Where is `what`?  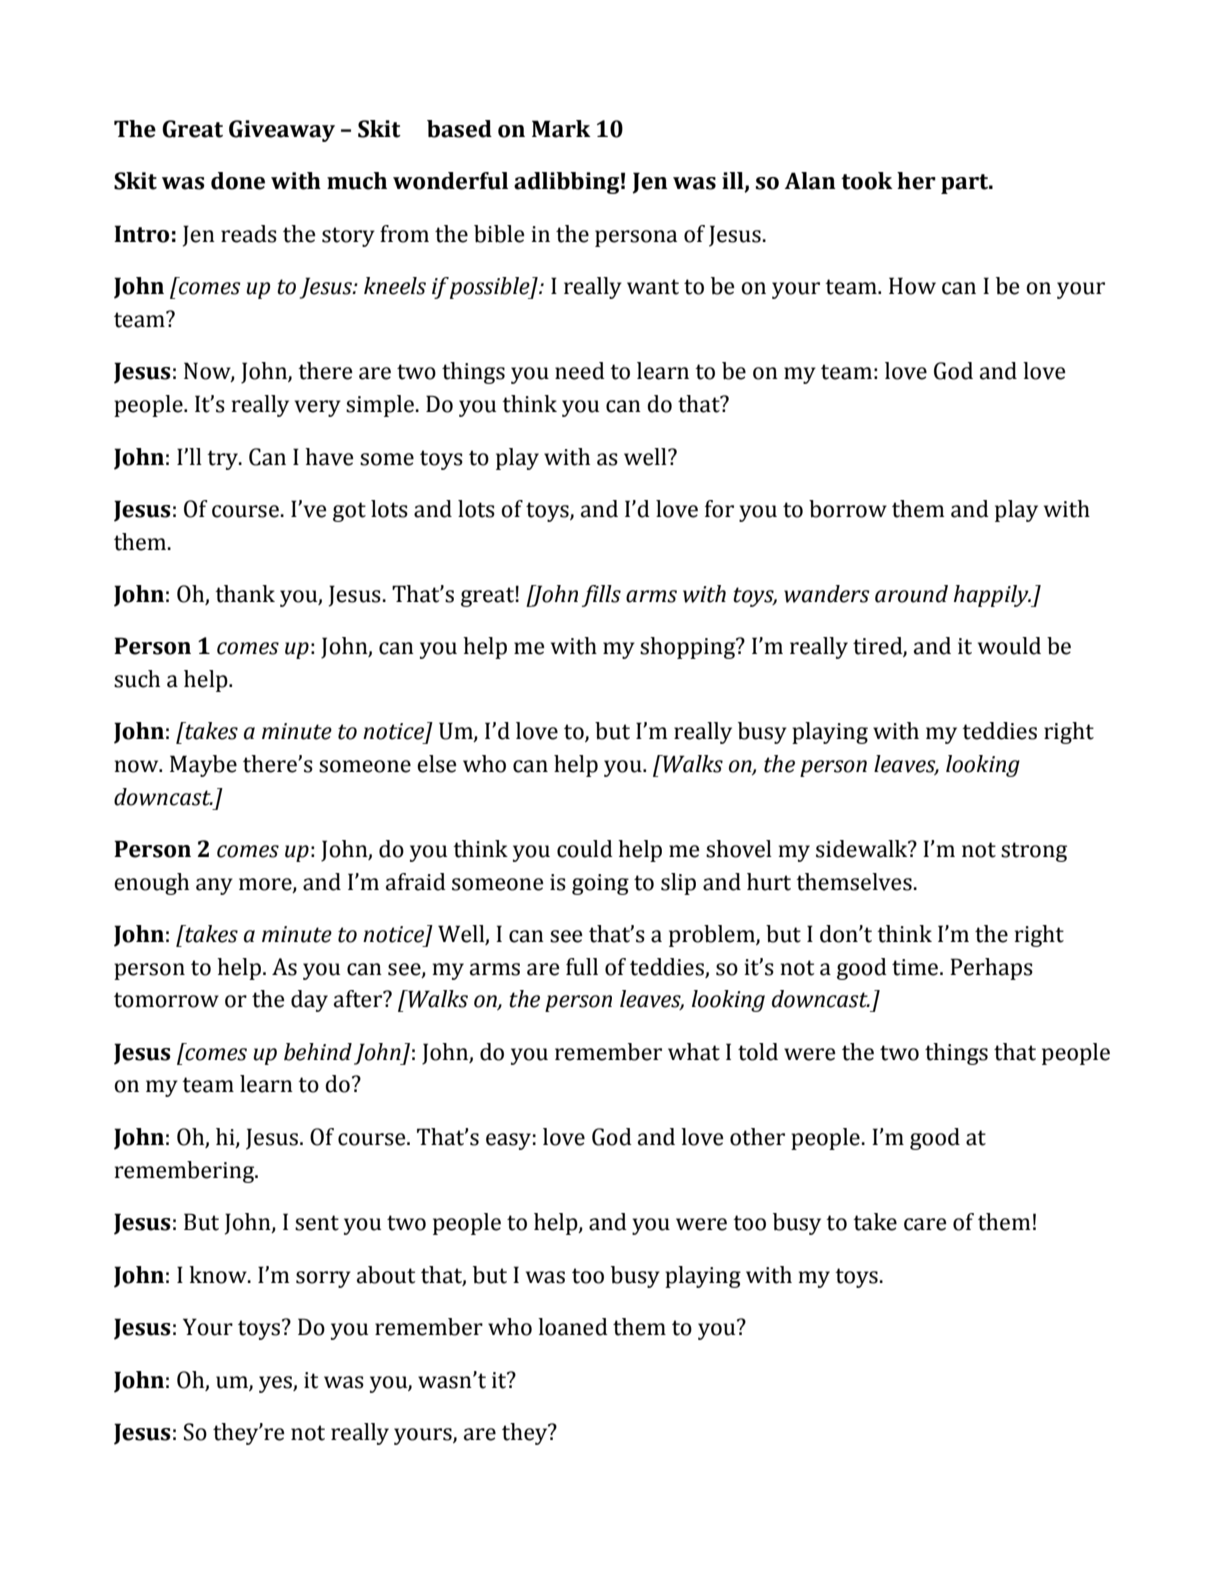
what is located at coordinates (694, 1052).
